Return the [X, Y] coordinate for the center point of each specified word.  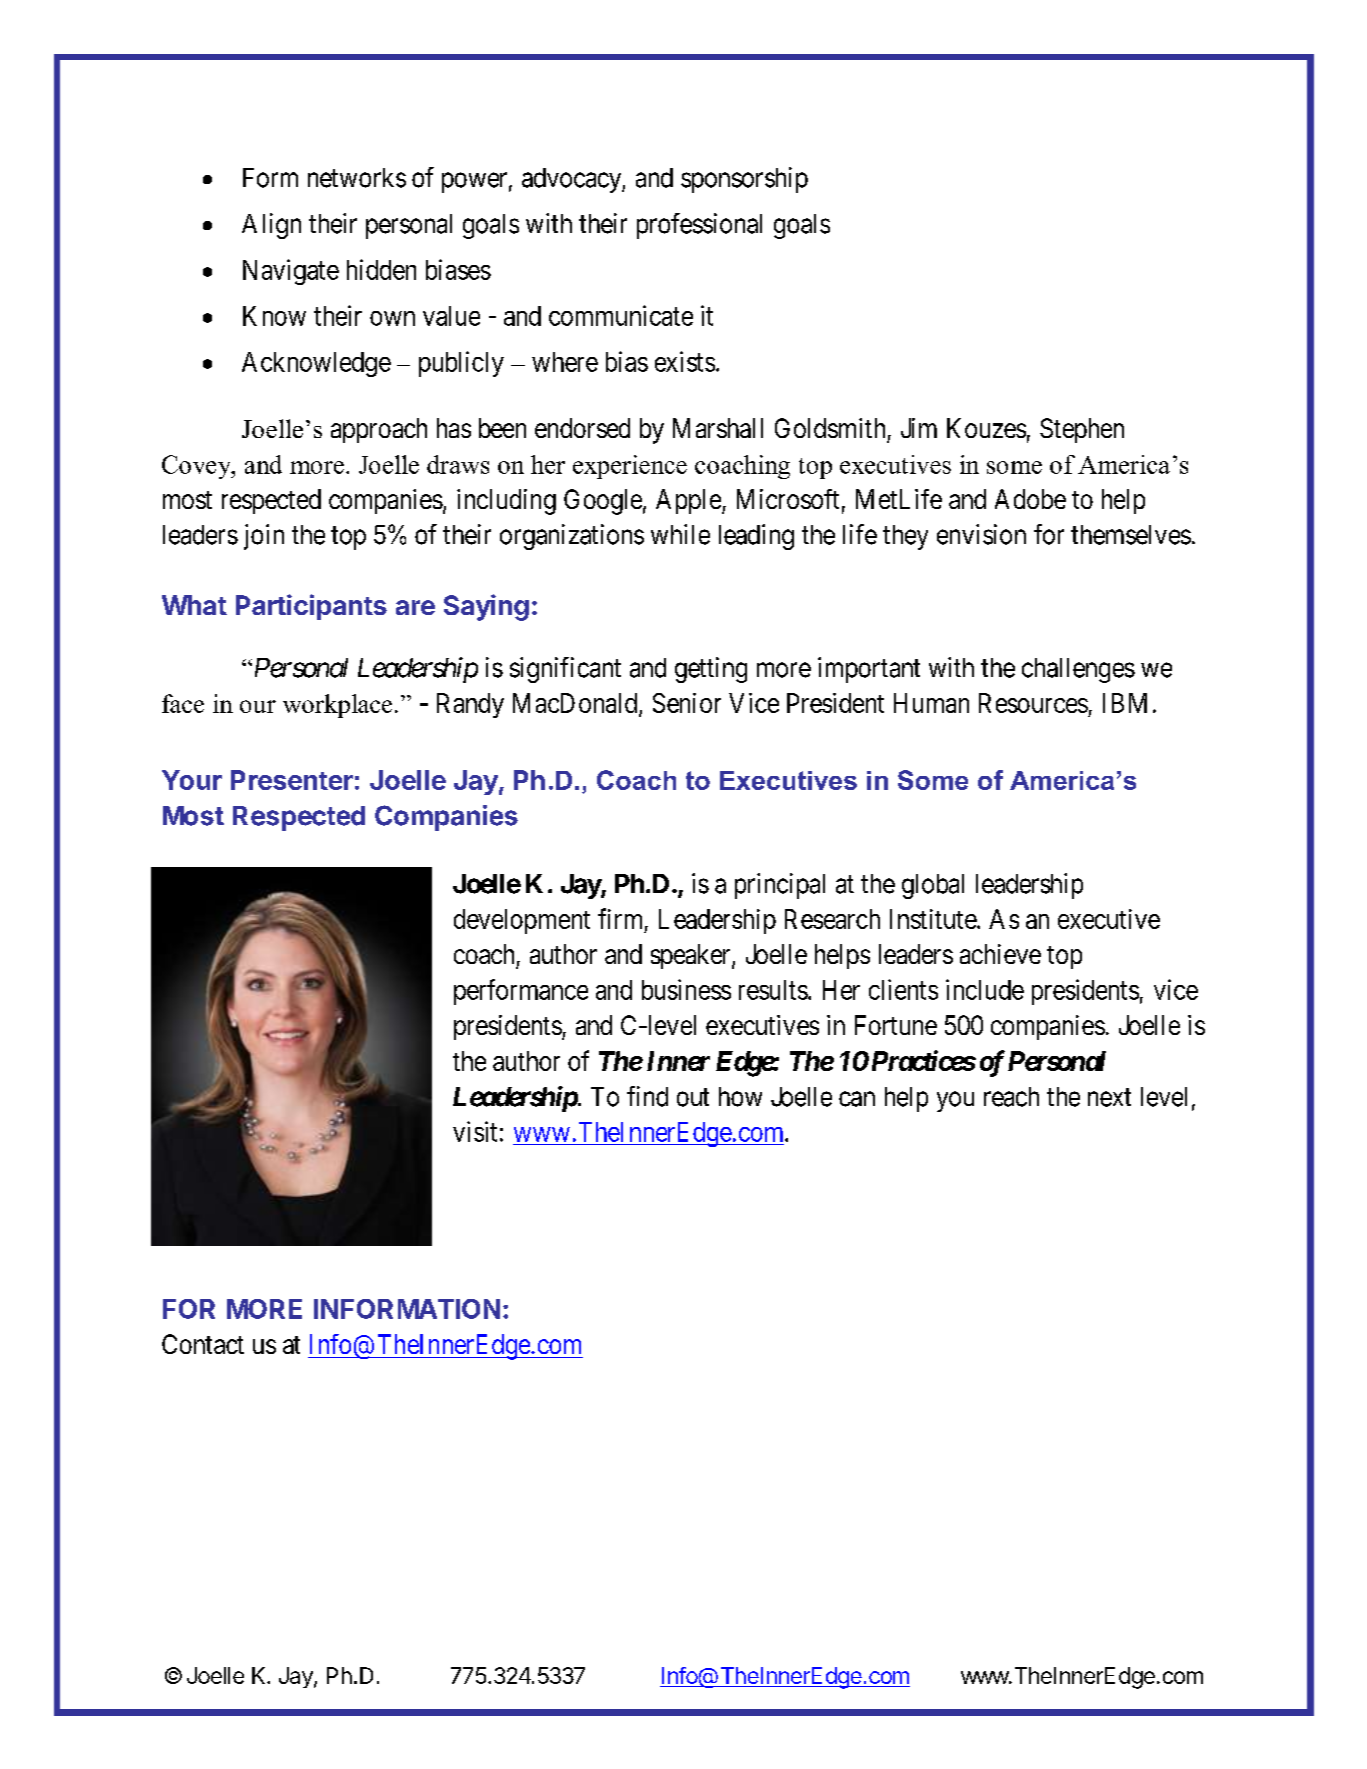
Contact [203, 1344]
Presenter [292, 780]
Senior [687, 703]
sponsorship [744, 180]
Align [271, 226]
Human [931, 703]
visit [475, 1131]
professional [699, 226]
